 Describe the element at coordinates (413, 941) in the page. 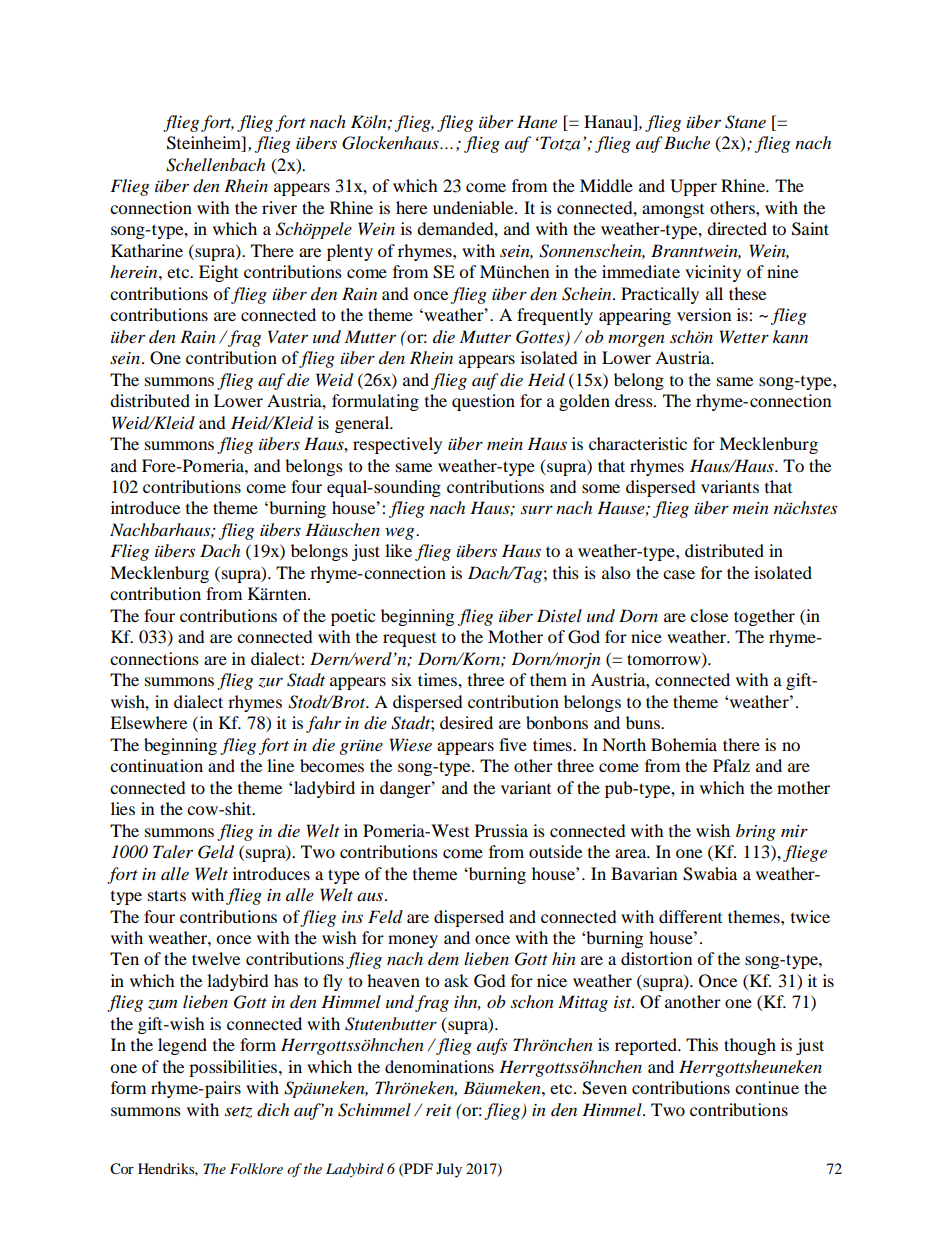

I see `money` at that location.
